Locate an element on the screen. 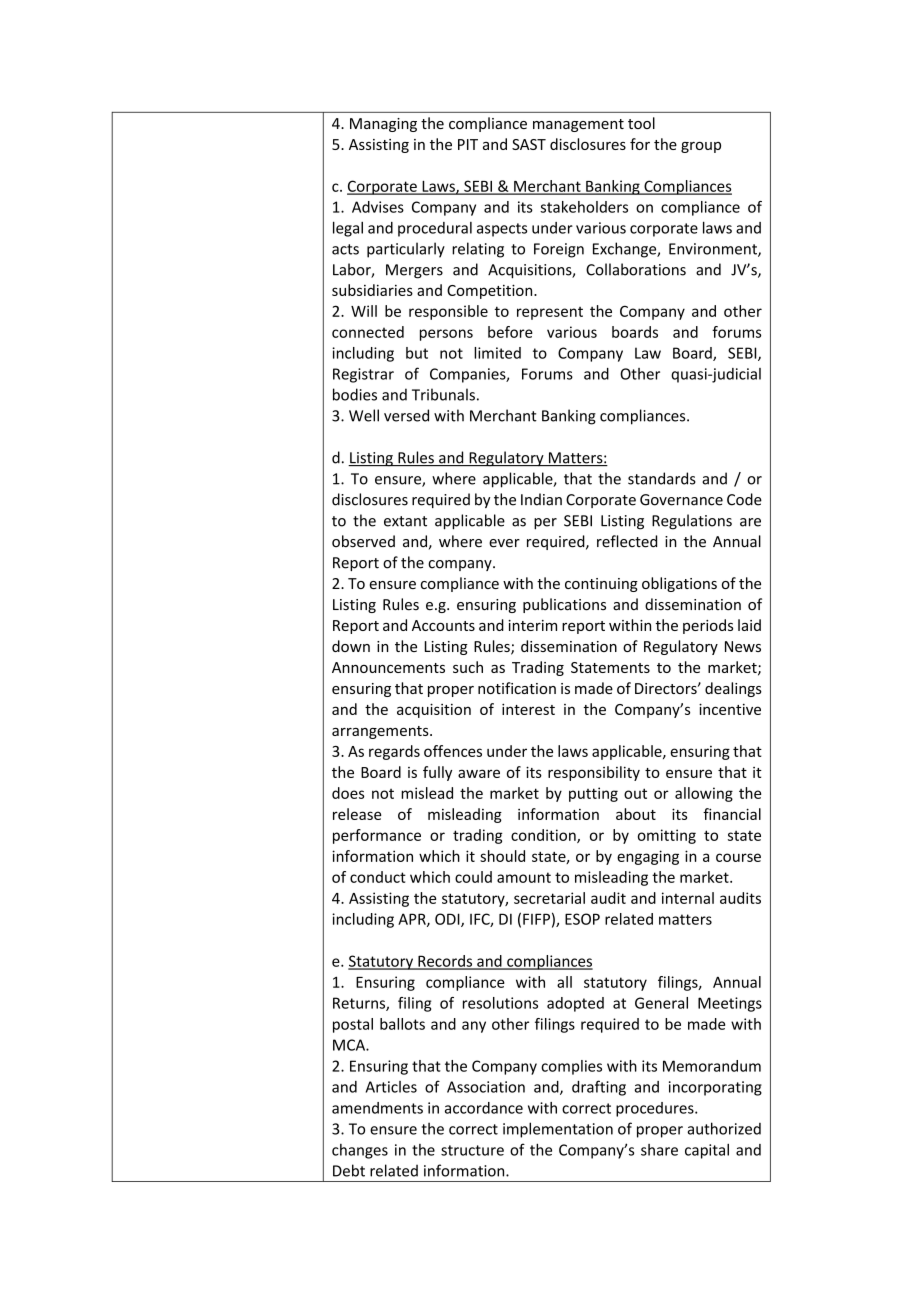  SAST is located at coordinates (529, 144).
